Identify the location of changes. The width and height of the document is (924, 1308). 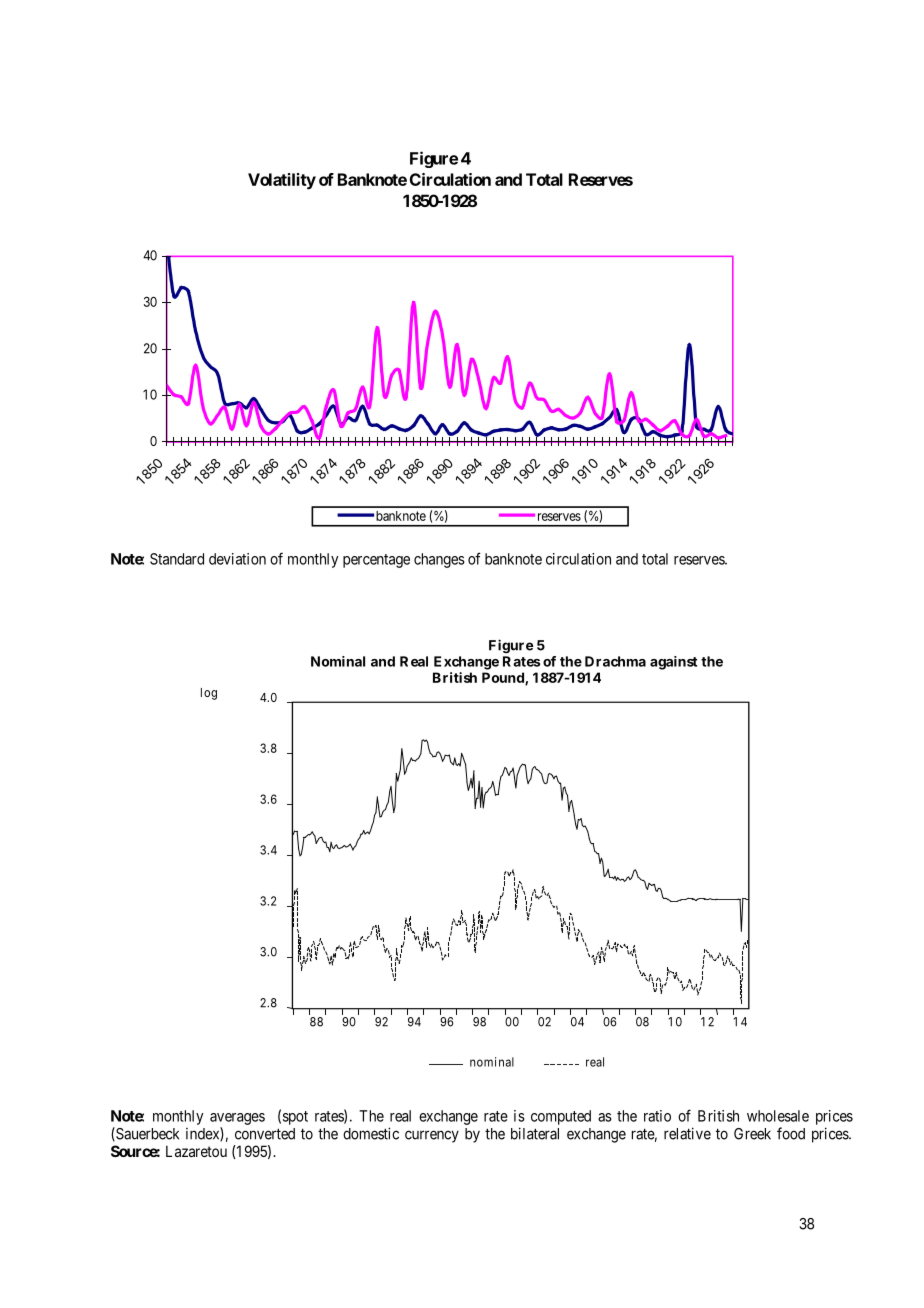
(439, 560).
